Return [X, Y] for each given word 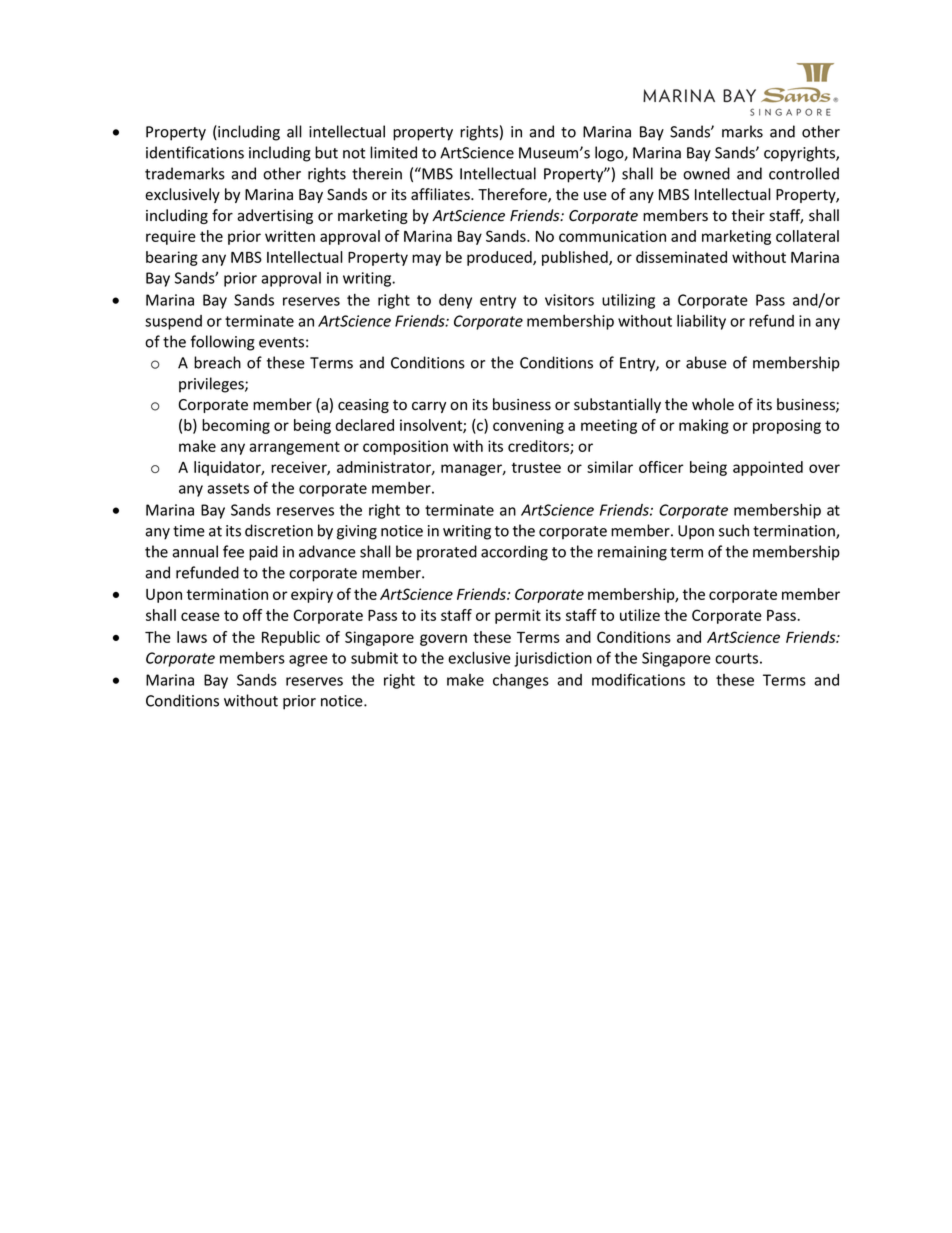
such [734, 530]
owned [706, 173]
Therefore [513, 195]
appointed [768, 468]
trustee [536, 467]
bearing [172, 258]
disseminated [681, 257]
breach [217, 362]
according [514, 553]
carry [429, 407]
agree [308, 661]
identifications [195, 152]
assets [228, 488]
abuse [706, 362]
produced [500, 258]
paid [263, 553]
